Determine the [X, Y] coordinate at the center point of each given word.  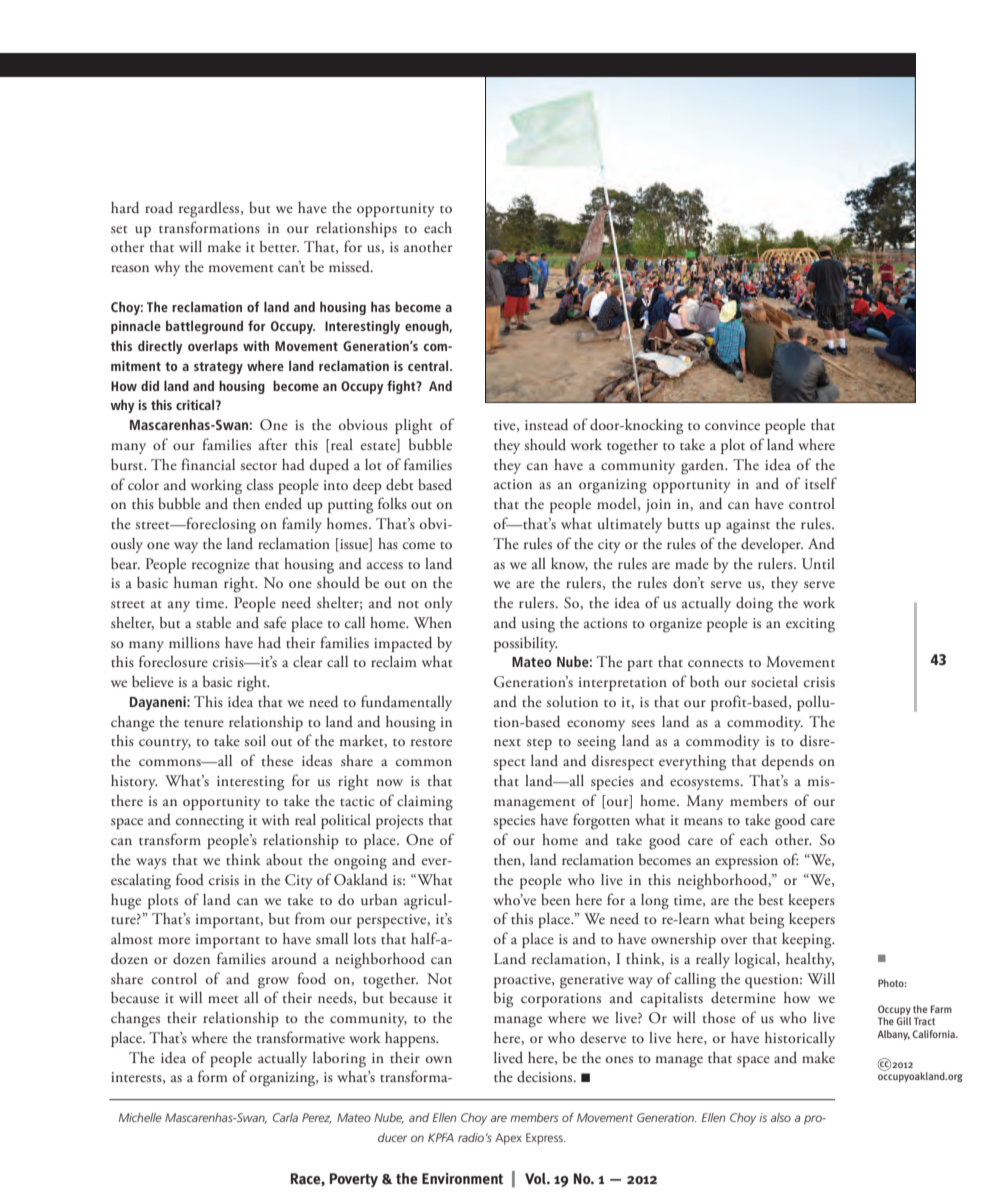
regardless [210, 210]
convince [732, 425]
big [503, 999]
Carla [285, 1117]
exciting [810, 625]
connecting [210, 822]
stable [213, 622]
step [539, 744]
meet [223, 999]
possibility [526, 644]
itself [821, 483]
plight [413, 426]
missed [350, 267]
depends [788, 762]
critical [196, 404]
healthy [810, 960]
